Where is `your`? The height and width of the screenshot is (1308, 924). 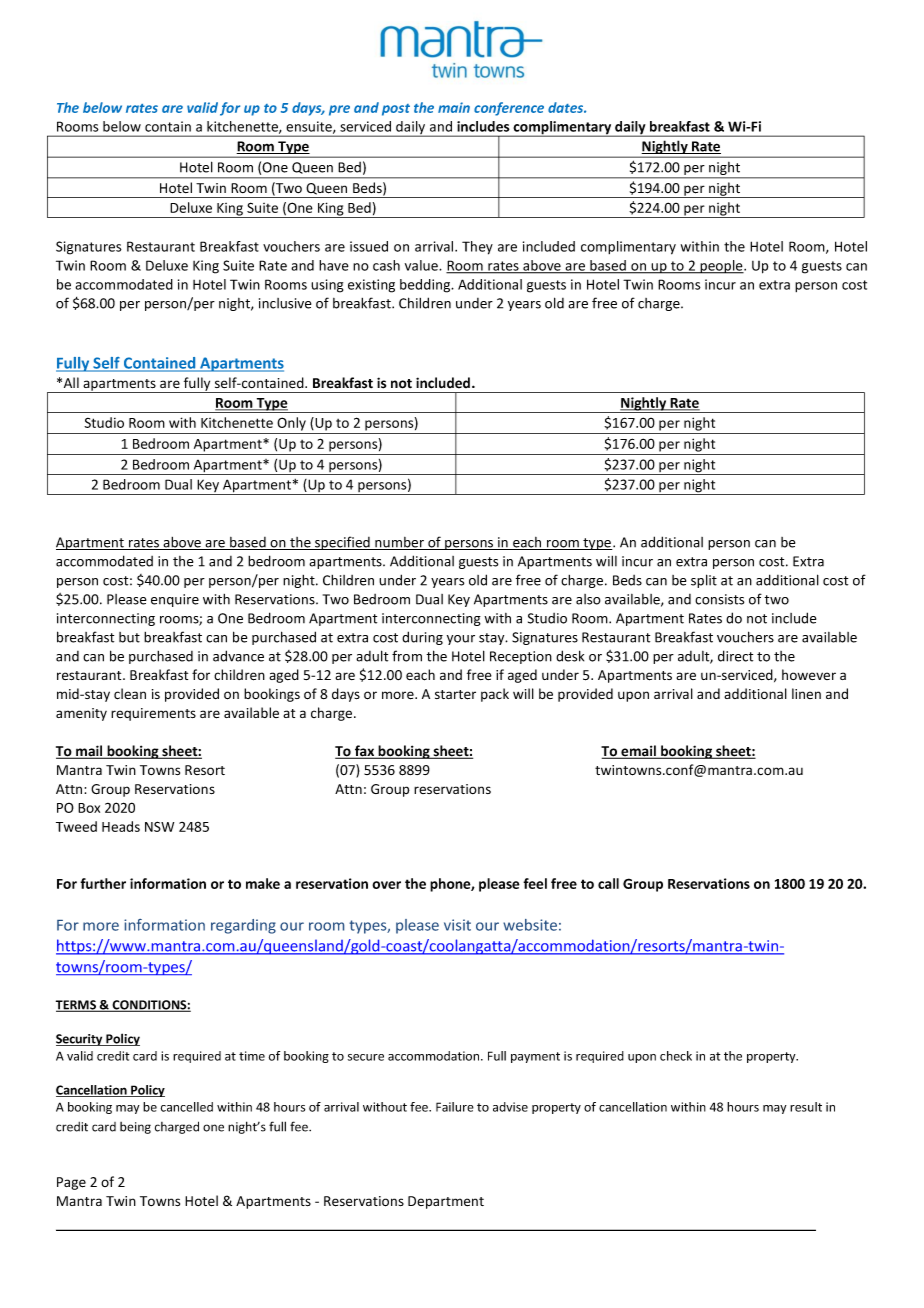 your is located at coordinates (461, 640).
